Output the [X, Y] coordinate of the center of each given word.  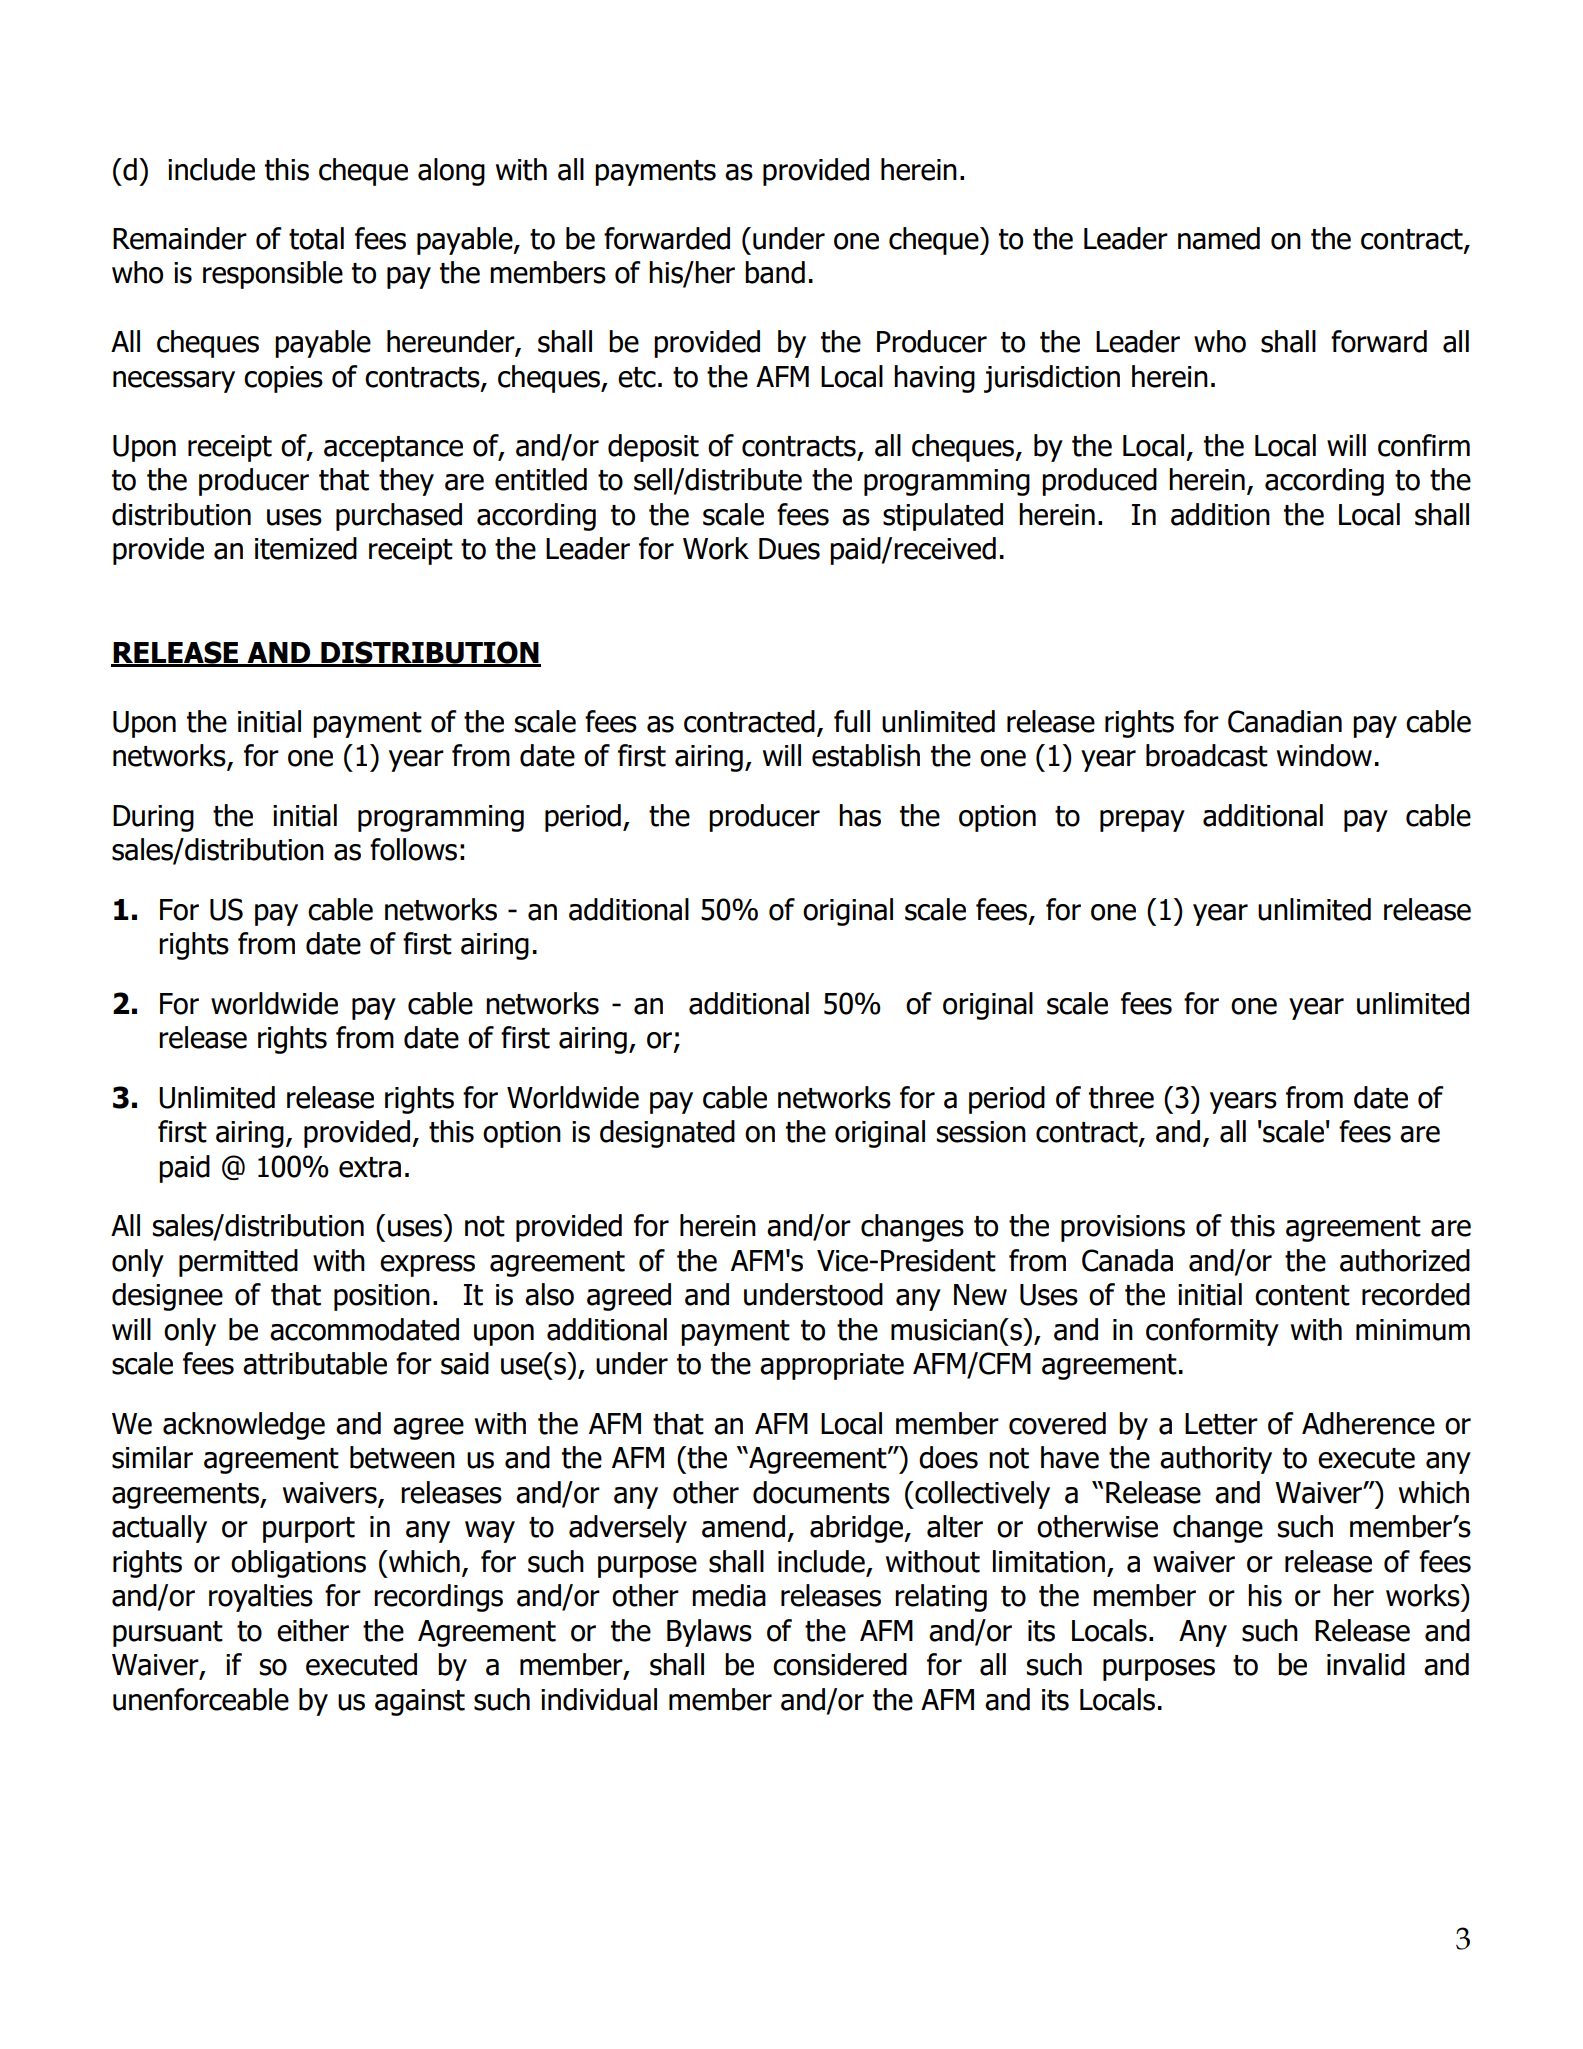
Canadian [1285, 721]
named [1219, 238]
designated [667, 1134]
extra [370, 1167]
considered [840, 1664]
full [852, 721]
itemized [306, 548]
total [316, 238]
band [775, 272]
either [313, 1630]
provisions [1123, 1228]
